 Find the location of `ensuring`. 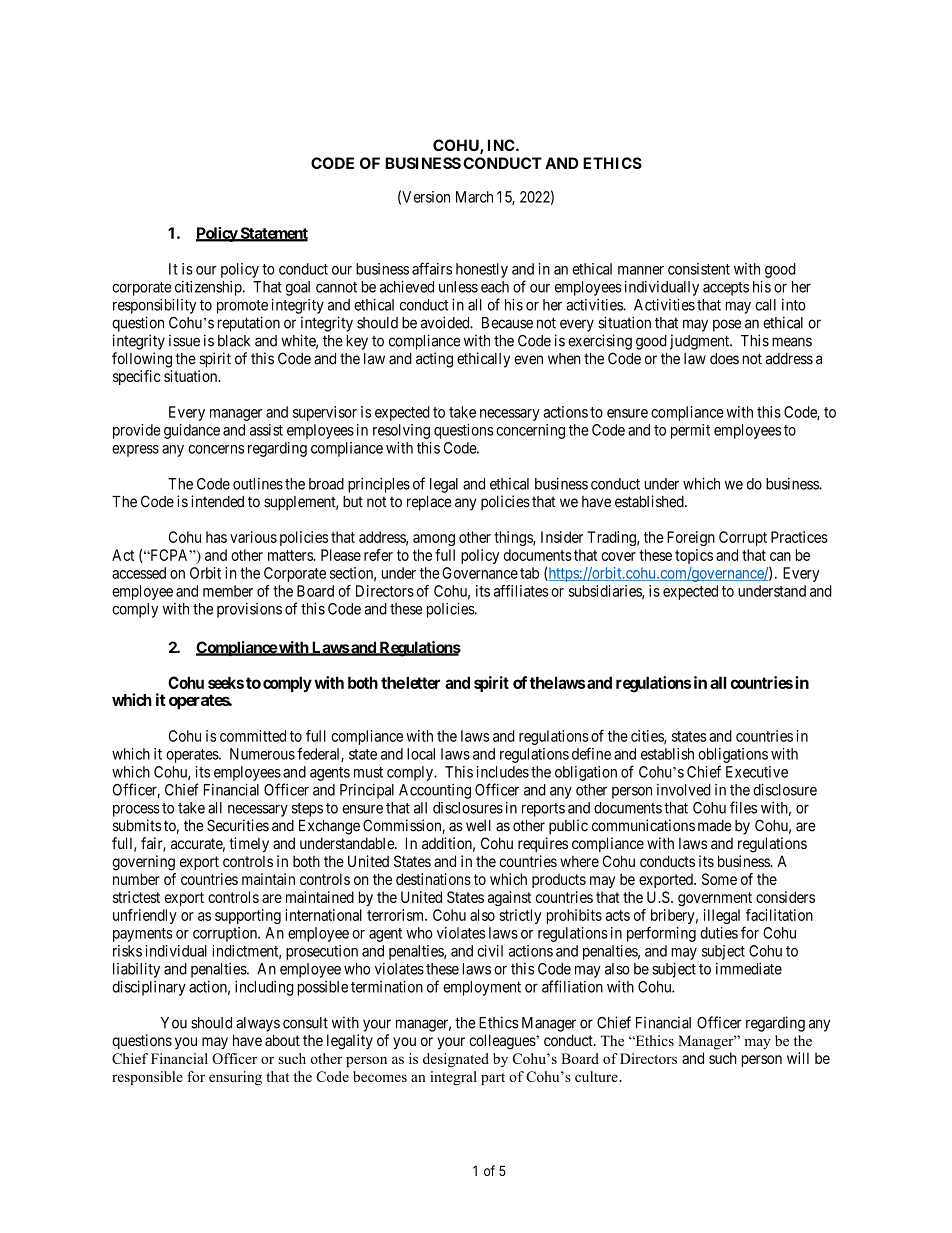

ensuring is located at coordinates (235, 1078).
